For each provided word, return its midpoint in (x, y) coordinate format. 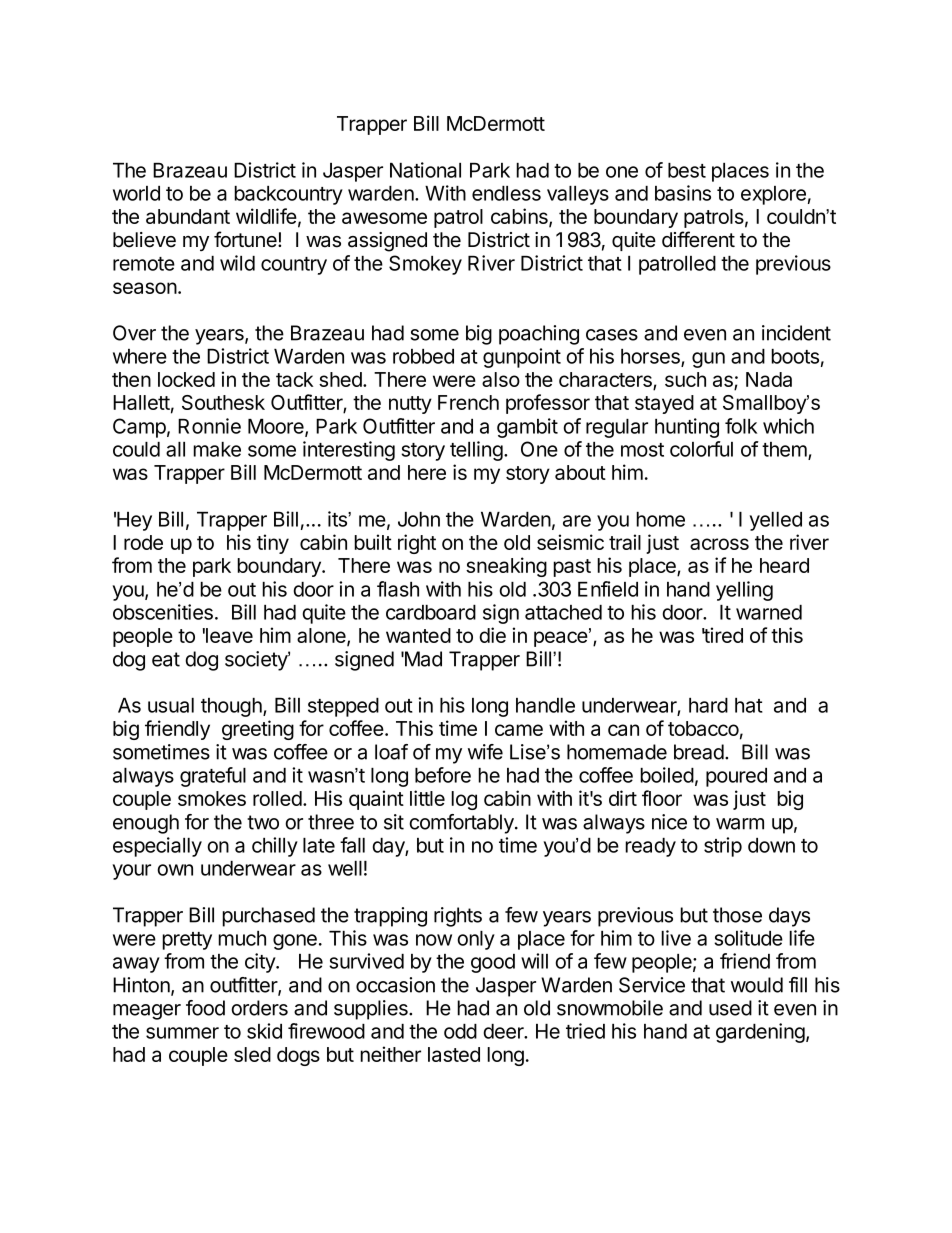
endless (506, 193)
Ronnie (209, 426)
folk (741, 426)
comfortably (462, 824)
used (730, 1008)
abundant (188, 216)
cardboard (431, 612)
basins (683, 193)
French (468, 402)
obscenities (163, 612)
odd (460, 1031)
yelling (744, 591)
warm (740, 824)
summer (182, 1033)
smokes (212, 798)
